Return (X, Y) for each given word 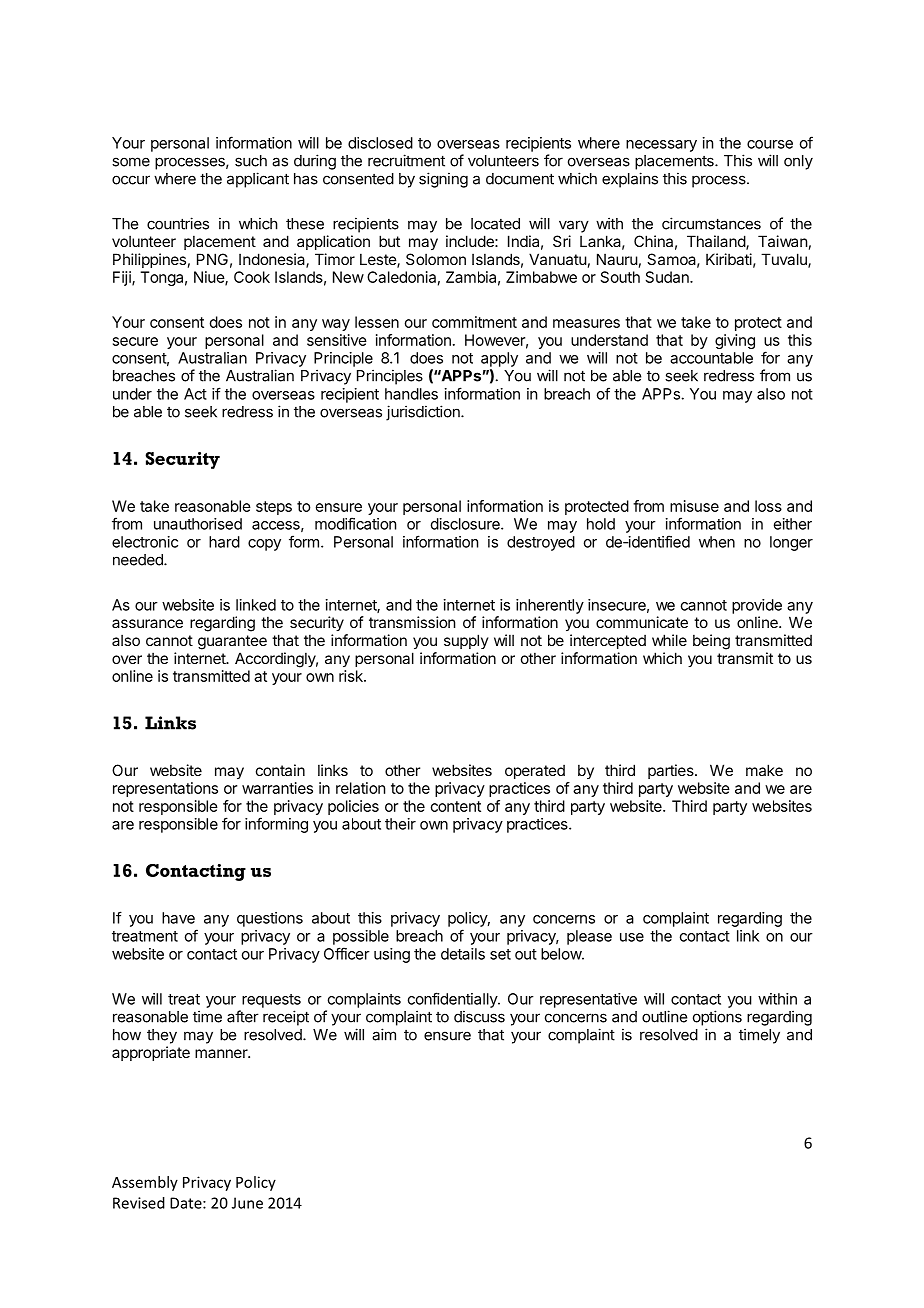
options (717, 1018)
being (711, 642)
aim (384, 1034)
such (251, 161)
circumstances (711, 223)
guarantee (232, 642)
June (247, 1203)
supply (466, 641)
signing (443, 180)
